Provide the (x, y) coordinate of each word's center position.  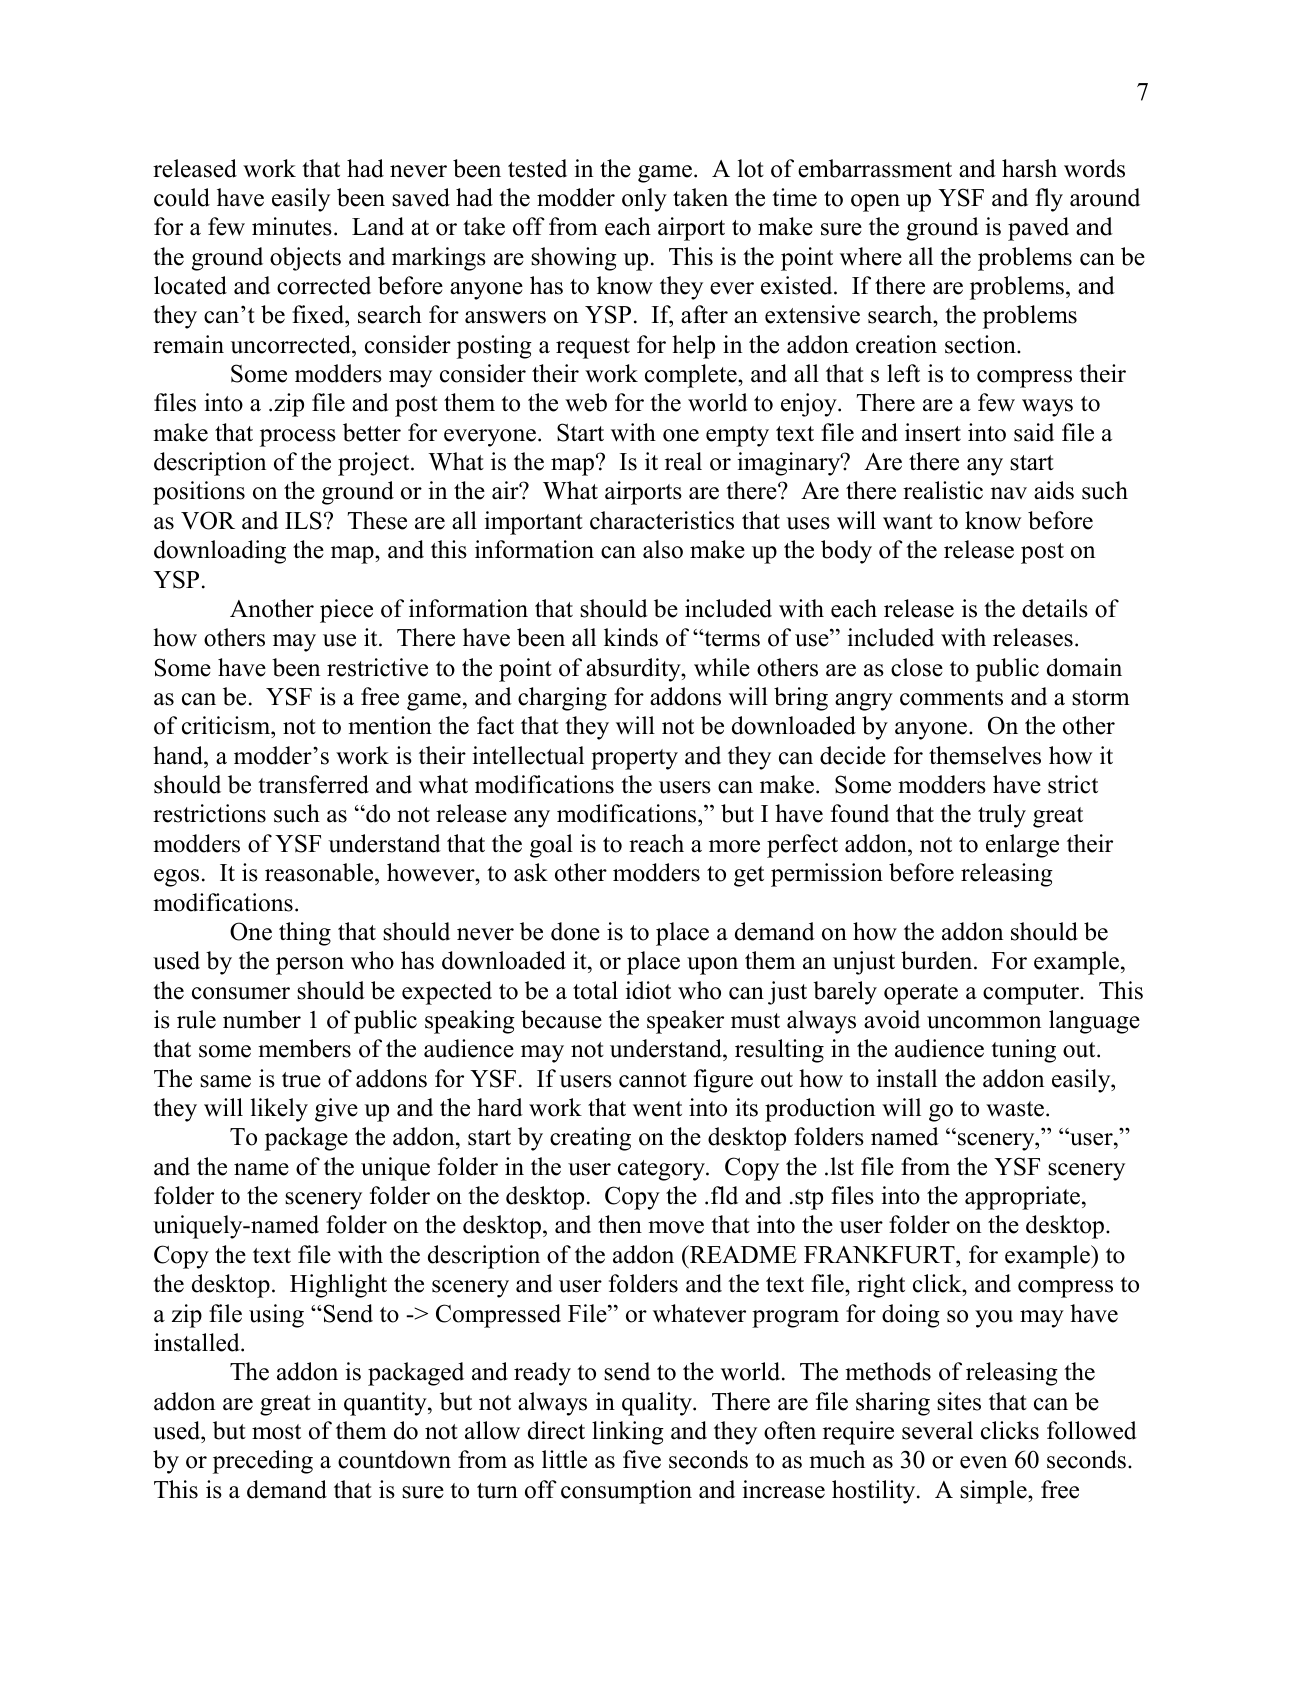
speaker (685, 1022)
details (1055, 608)
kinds (631, 637)
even (983, 1462)
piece (346, 611)
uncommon (984, 1022)
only (644, 200)
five (642, 1459)
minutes (292, 226)
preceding (263, 1462)
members (304, 1048)
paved (1038, 229)
